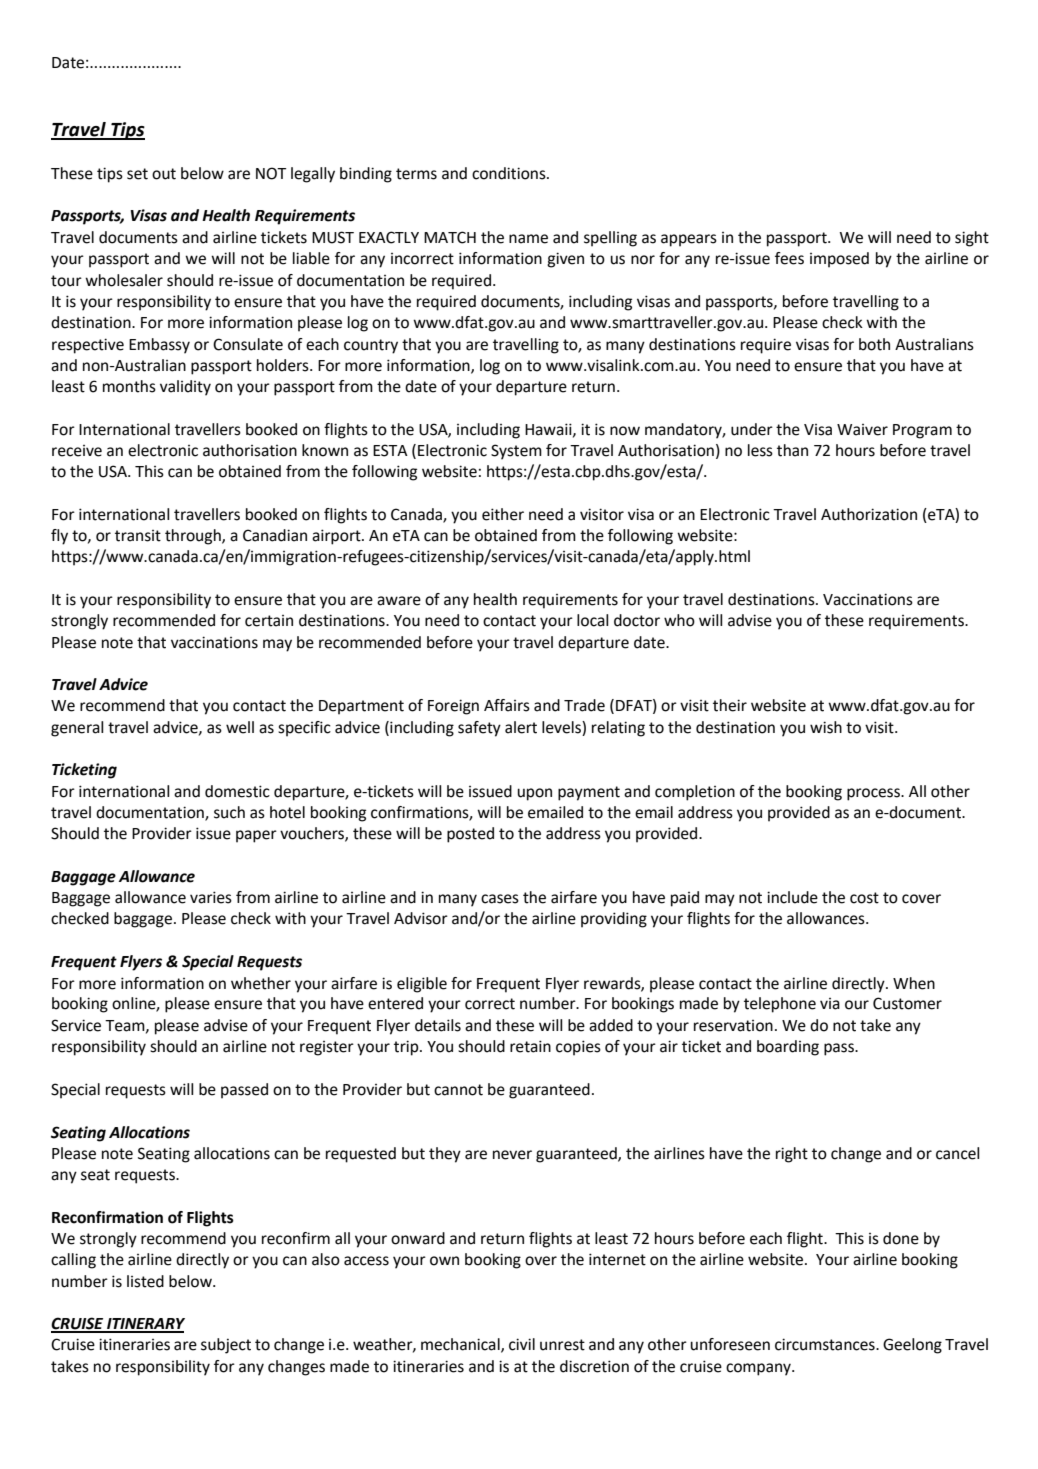  Describe the element at coordinates (593, 620) in the document. I see `local` at that location.
